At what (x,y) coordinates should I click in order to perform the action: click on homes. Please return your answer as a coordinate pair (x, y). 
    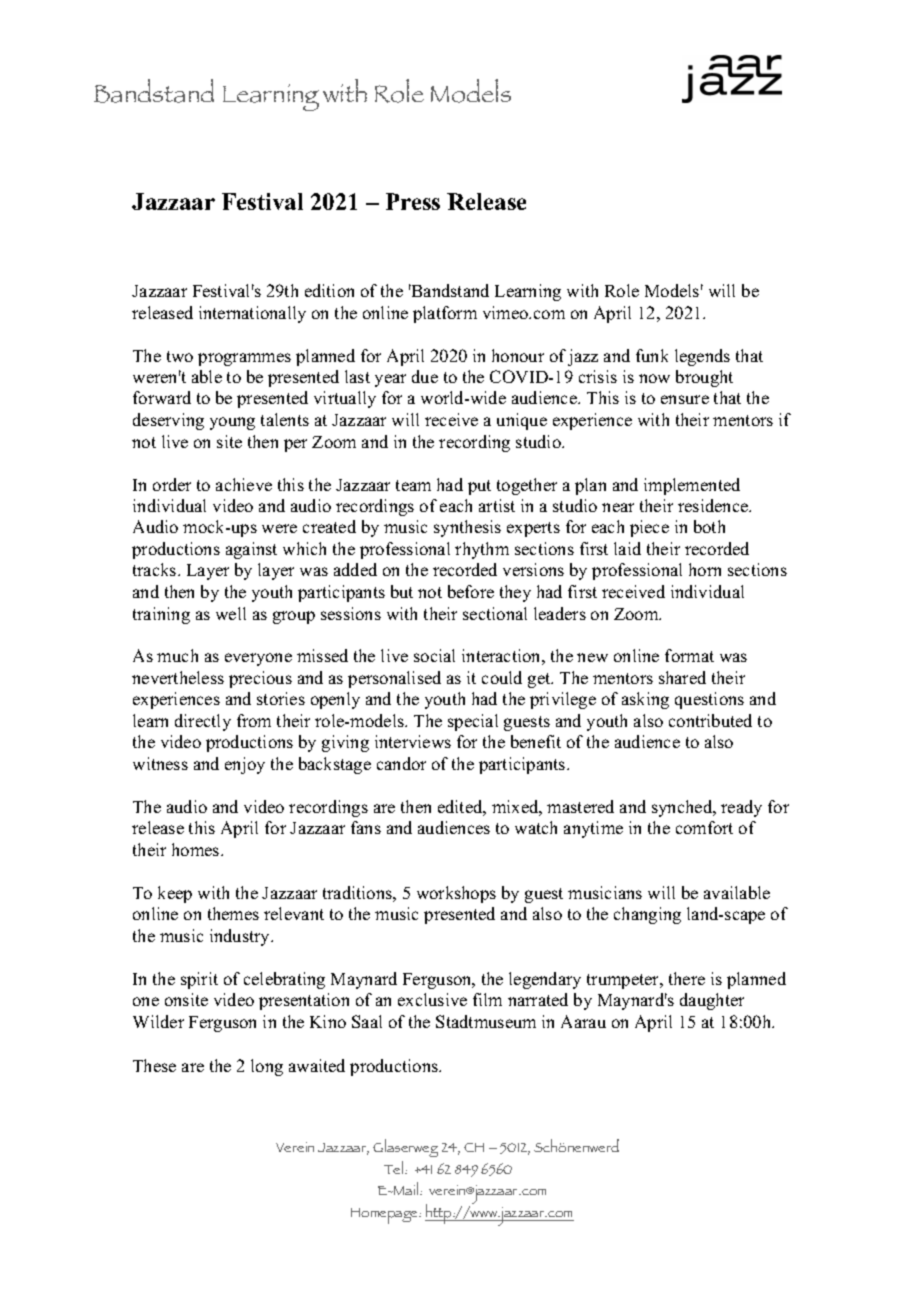
    Looking at the image, I should click on (197, 849).
